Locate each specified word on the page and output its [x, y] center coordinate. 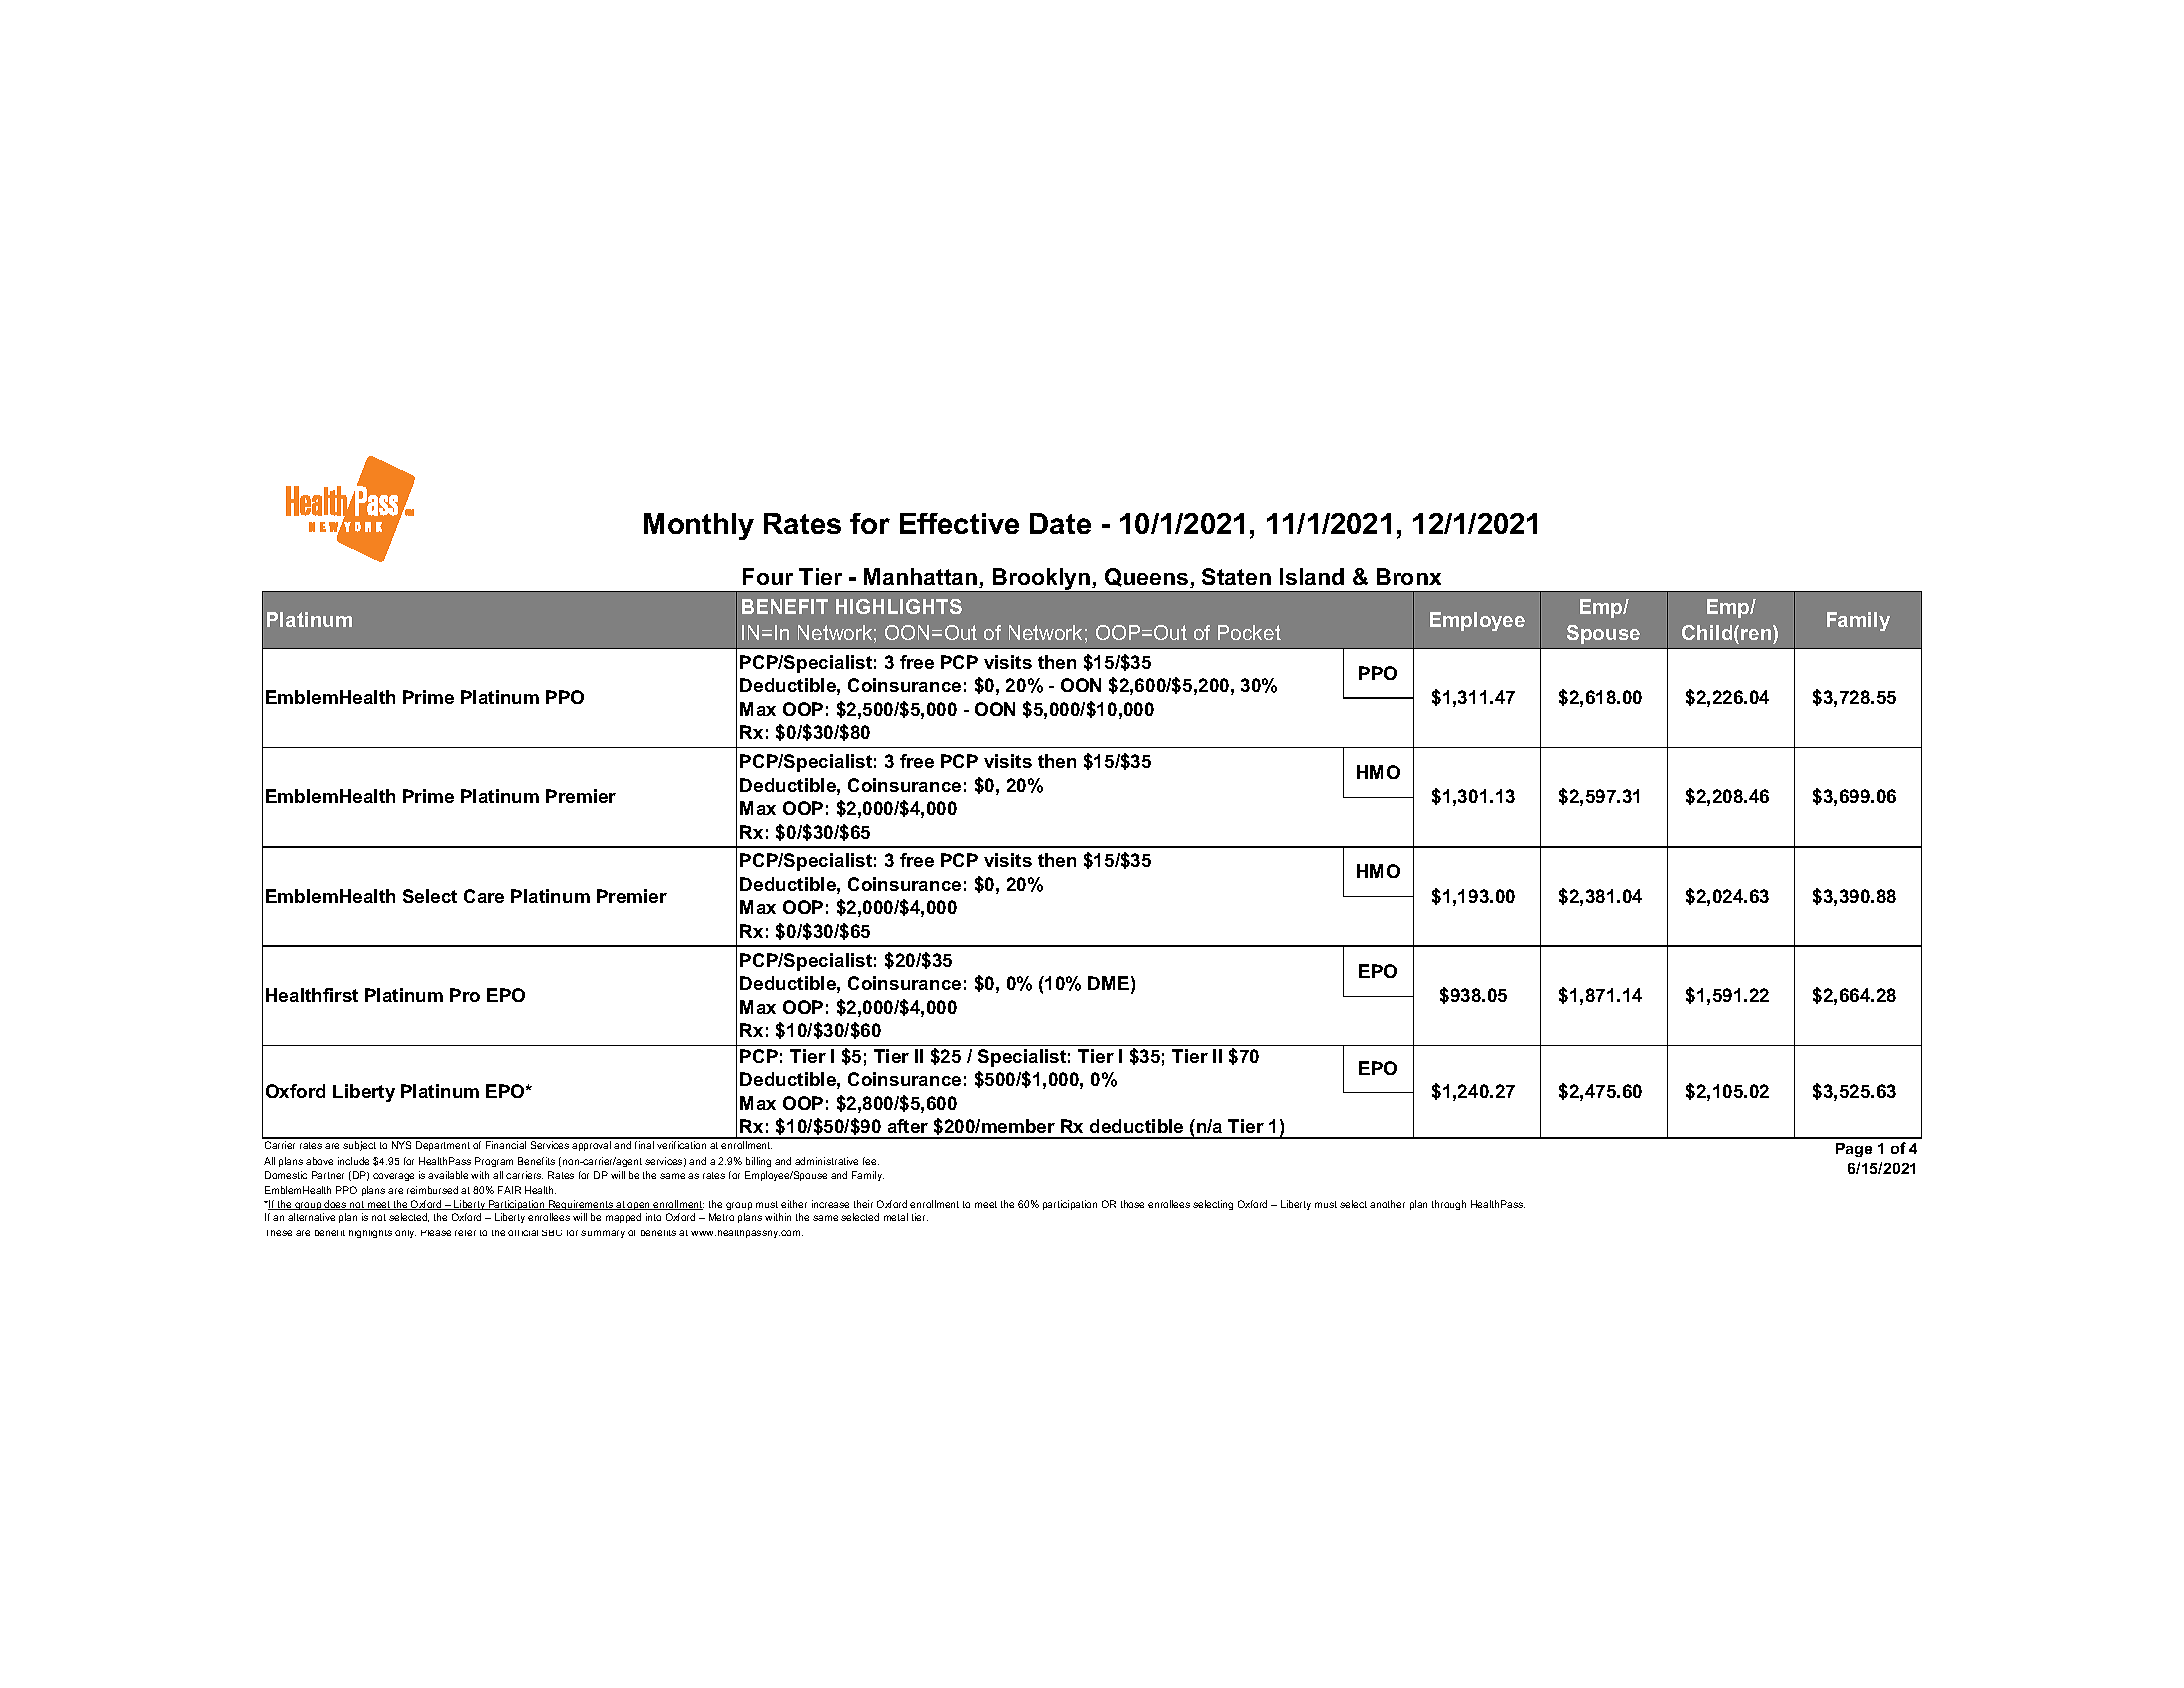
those [1132, 1204]
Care [484, 896]
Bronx [1409, 576]
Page [1854, 1150]
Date [1060, 523]
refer [465, 1233]
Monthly [699, 526]
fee [871, 1161]
